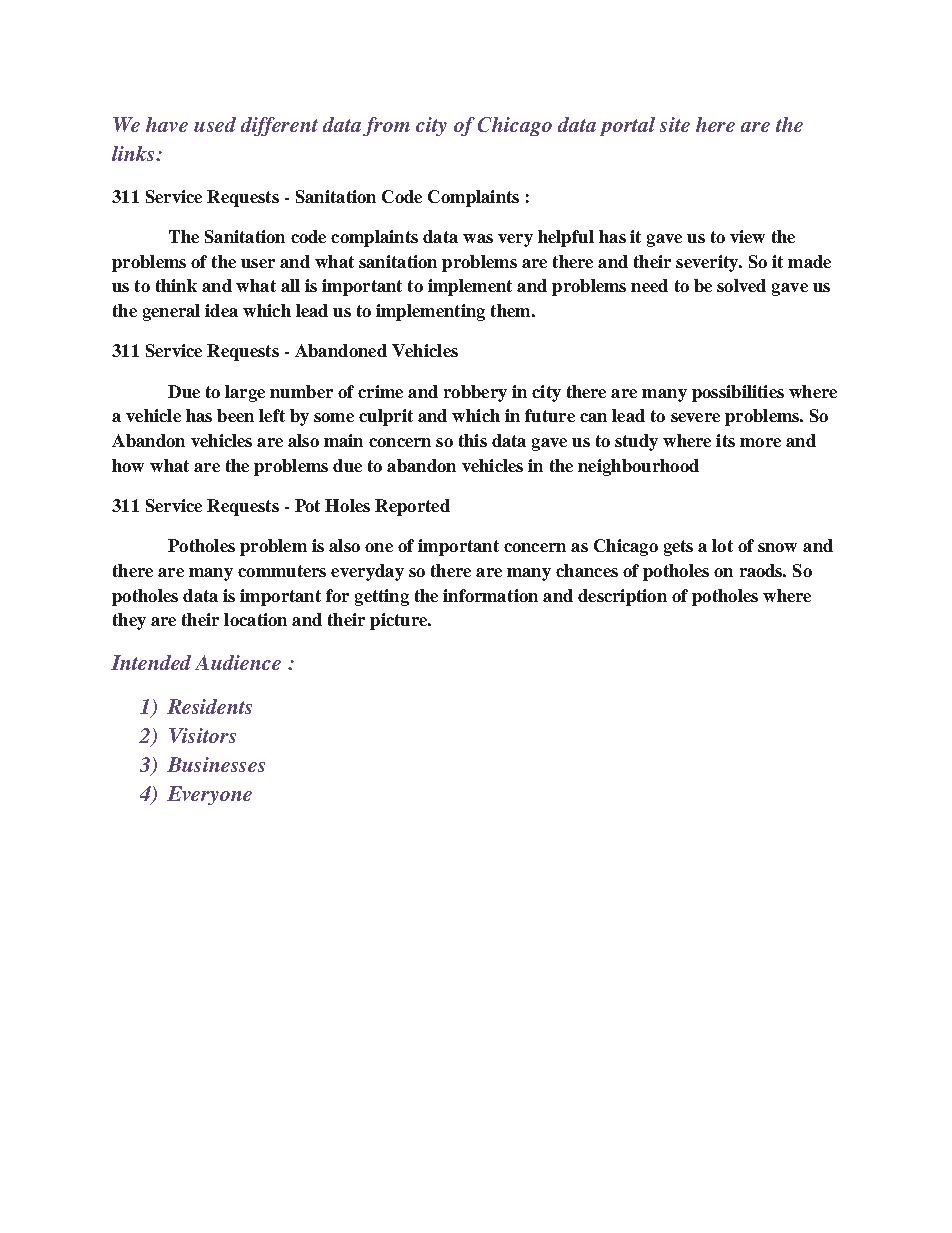 The image size is (952, 1233). I want to click on this, so click(473, 440).
